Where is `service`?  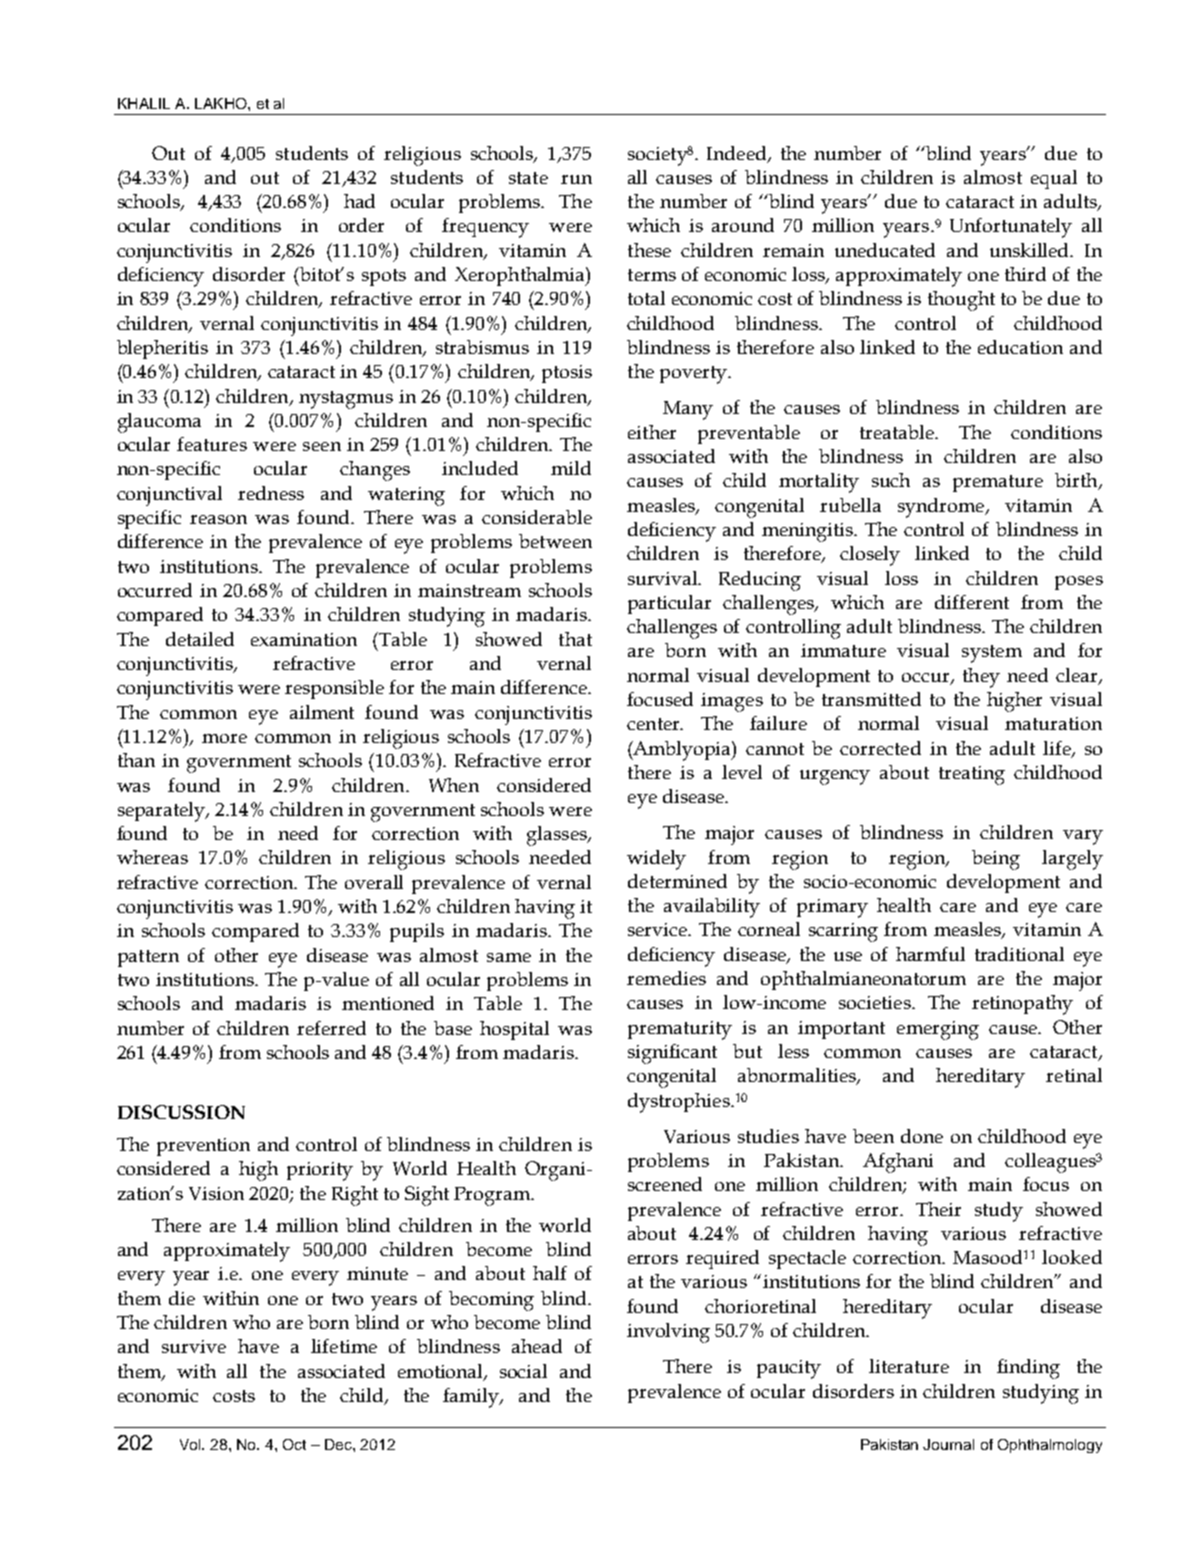 service is located at coordinates (659, 929).
